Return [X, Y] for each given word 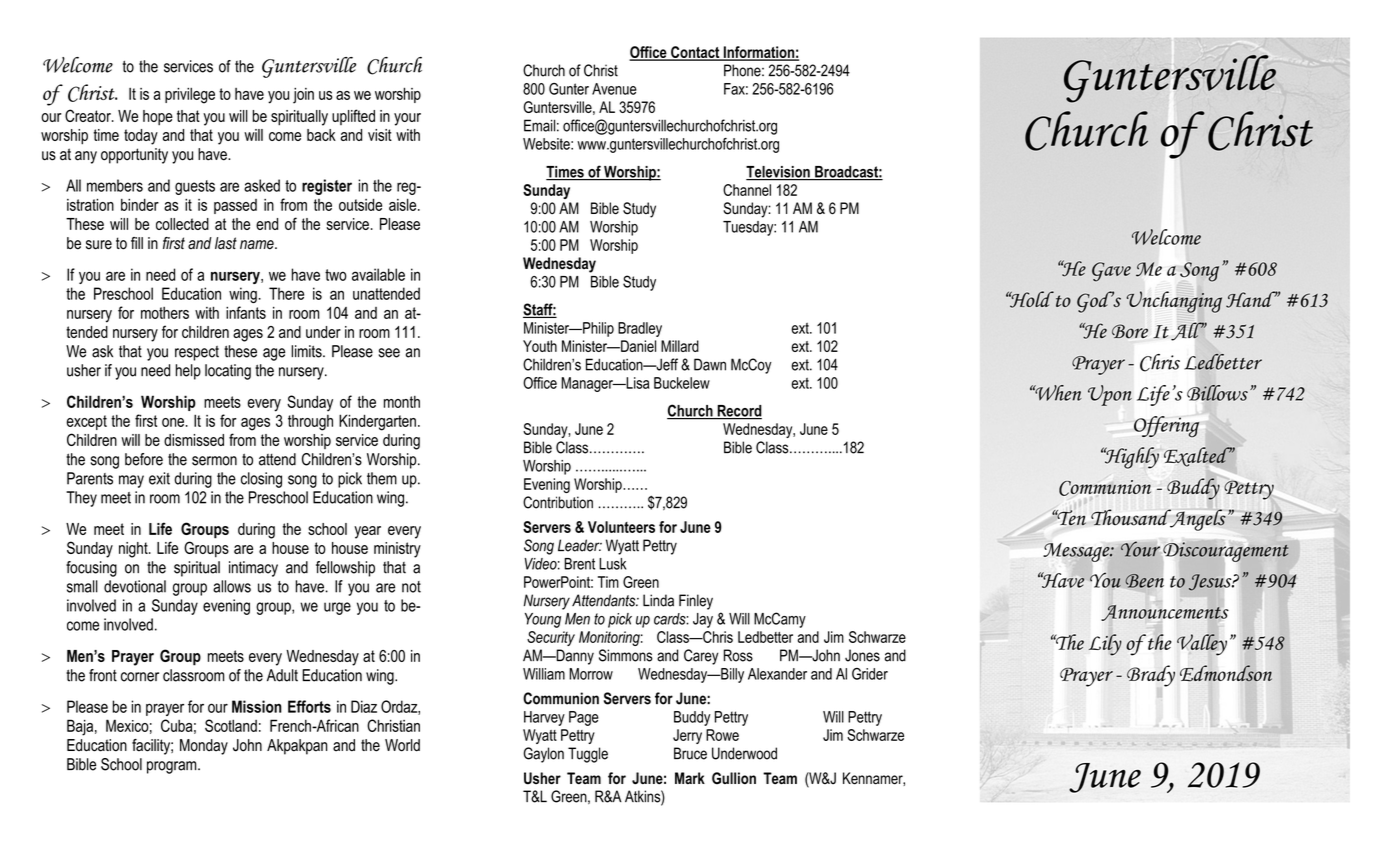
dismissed [194, 440]
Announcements [1165, 613]
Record [738, 412]
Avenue [614, 89]
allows [232, 586]
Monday [204, 747]
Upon [1110, 395]
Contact [695, 53]
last [226, 243]
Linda [658, 600]
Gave [1111, 272]
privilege [190, 95]
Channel [747, 190]
